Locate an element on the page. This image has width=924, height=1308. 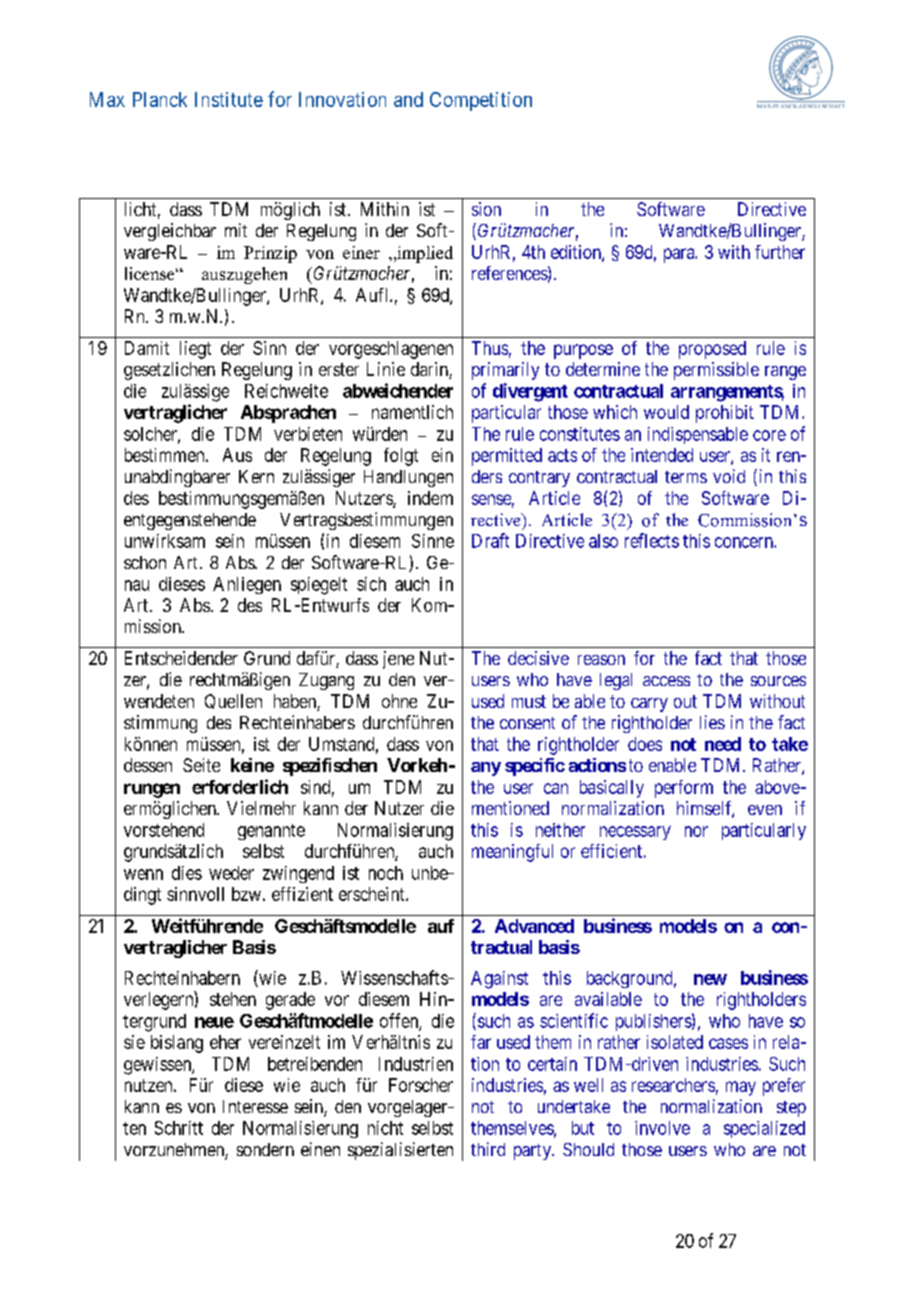
access is located at coordinates (666, 681).
